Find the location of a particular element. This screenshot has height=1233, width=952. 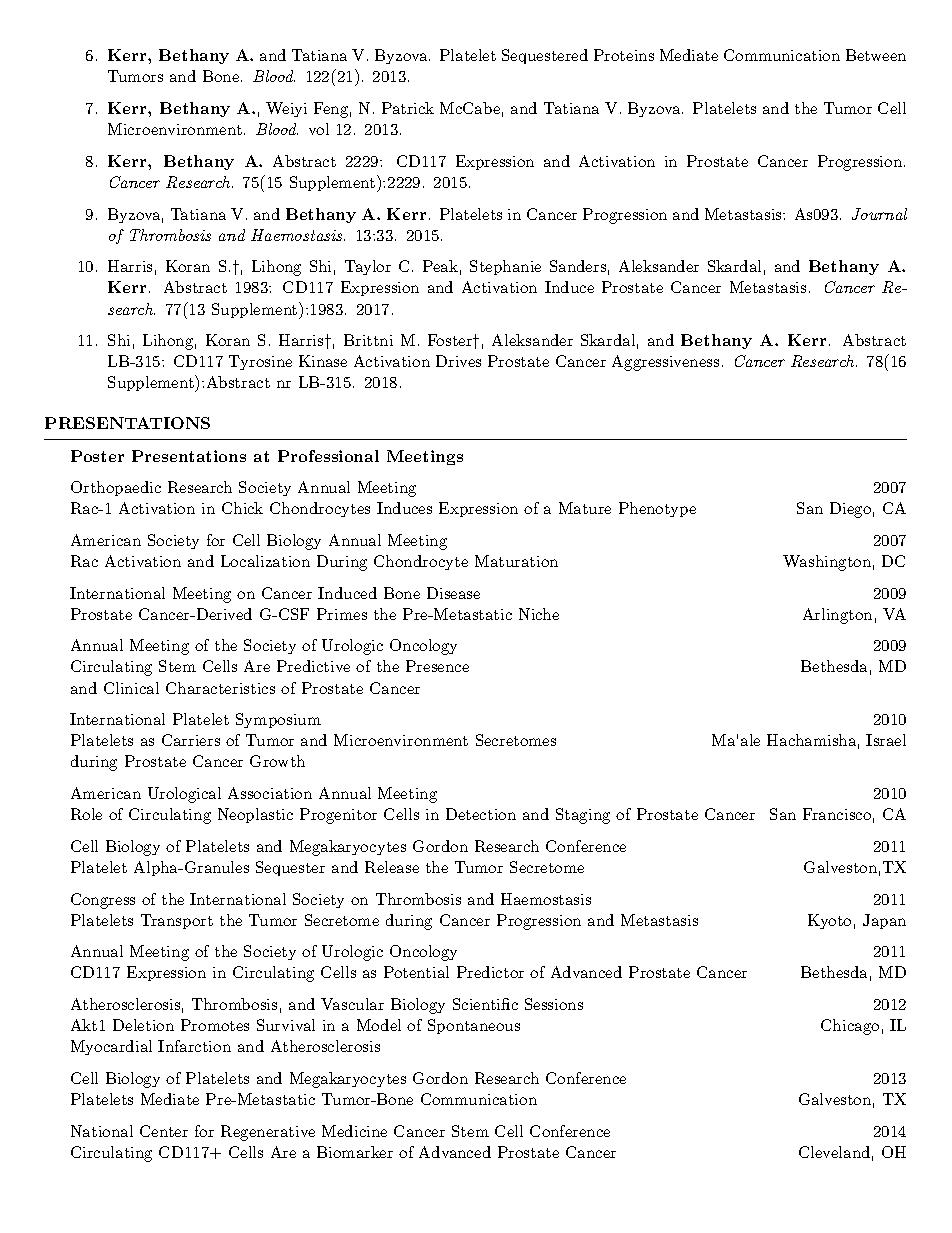

Detection is located at coordinates (481, 814).
